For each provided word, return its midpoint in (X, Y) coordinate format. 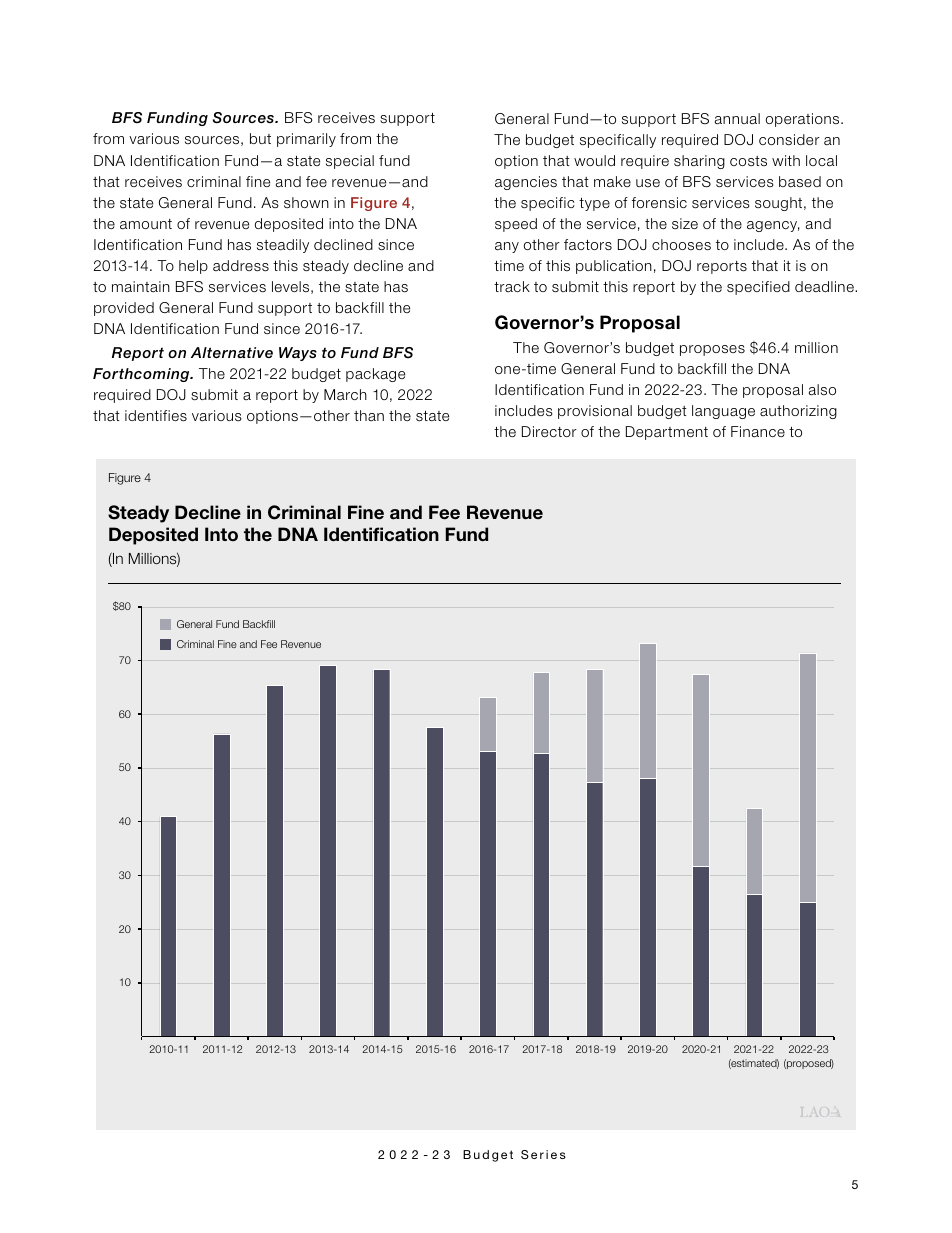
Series (543, 1154)
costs (748, 161)
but (260, 138)
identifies (156, 415)
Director (549, 431)
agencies (526, 183)
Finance (758, 431)
